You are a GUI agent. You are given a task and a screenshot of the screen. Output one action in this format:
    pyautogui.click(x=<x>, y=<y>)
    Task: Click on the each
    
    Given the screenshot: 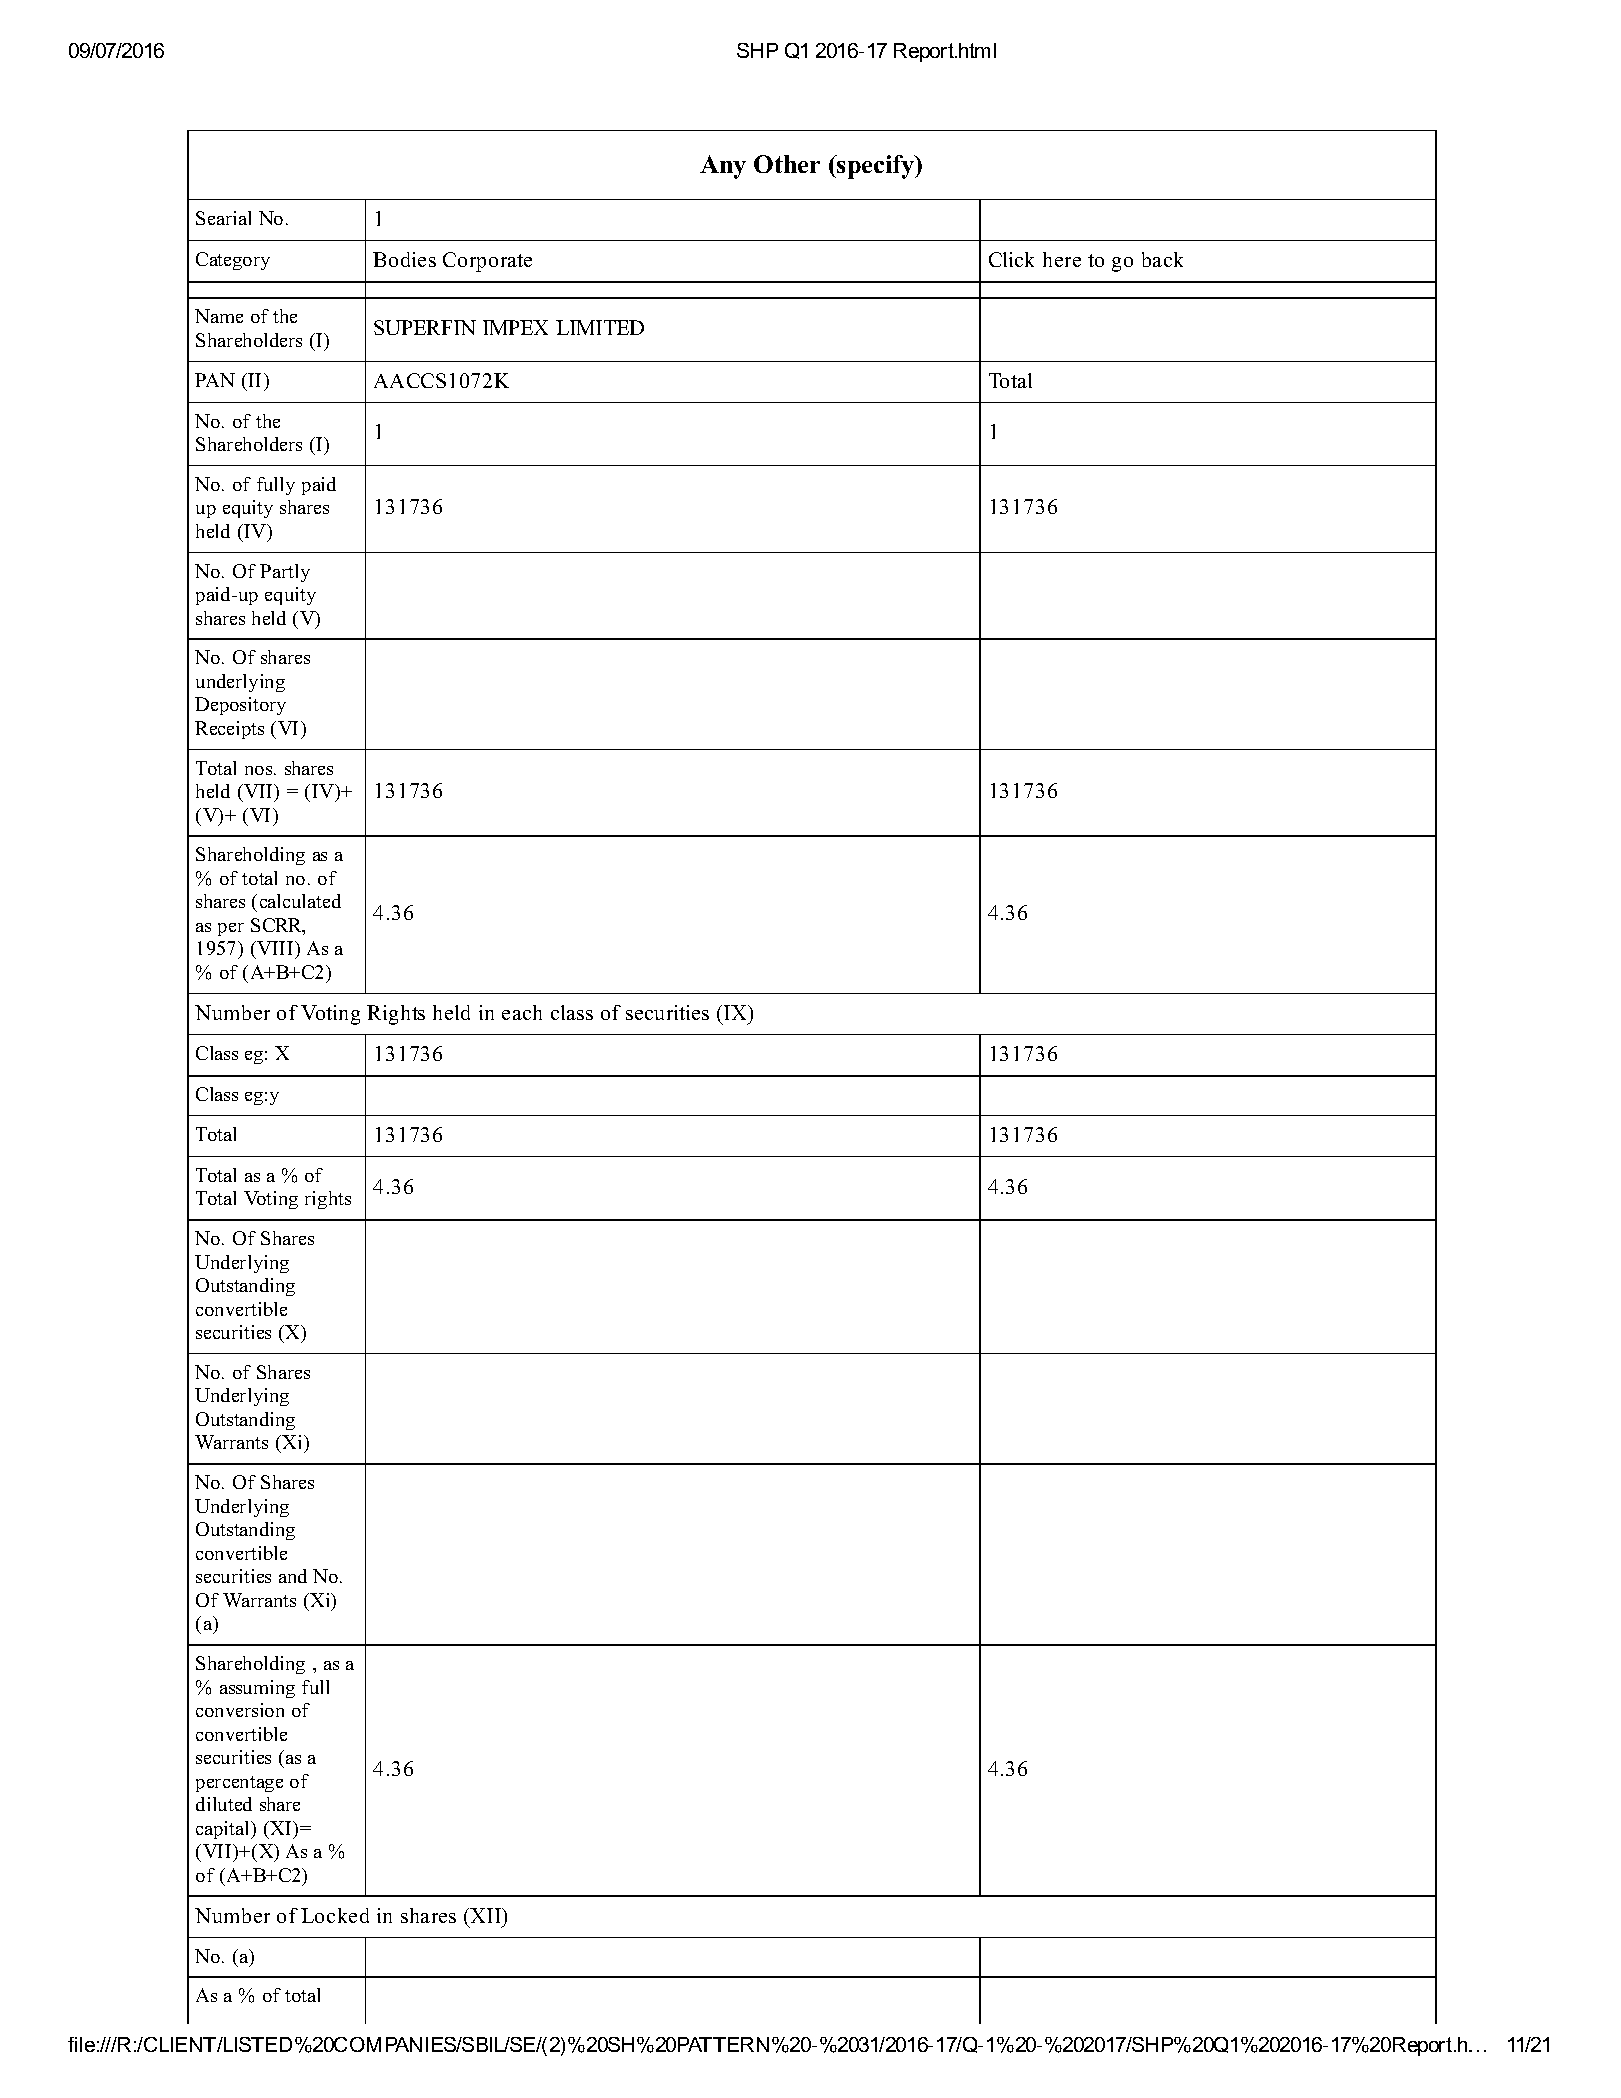 What is the action you would take?
    pyautogui.click(x=522, y=1012)
